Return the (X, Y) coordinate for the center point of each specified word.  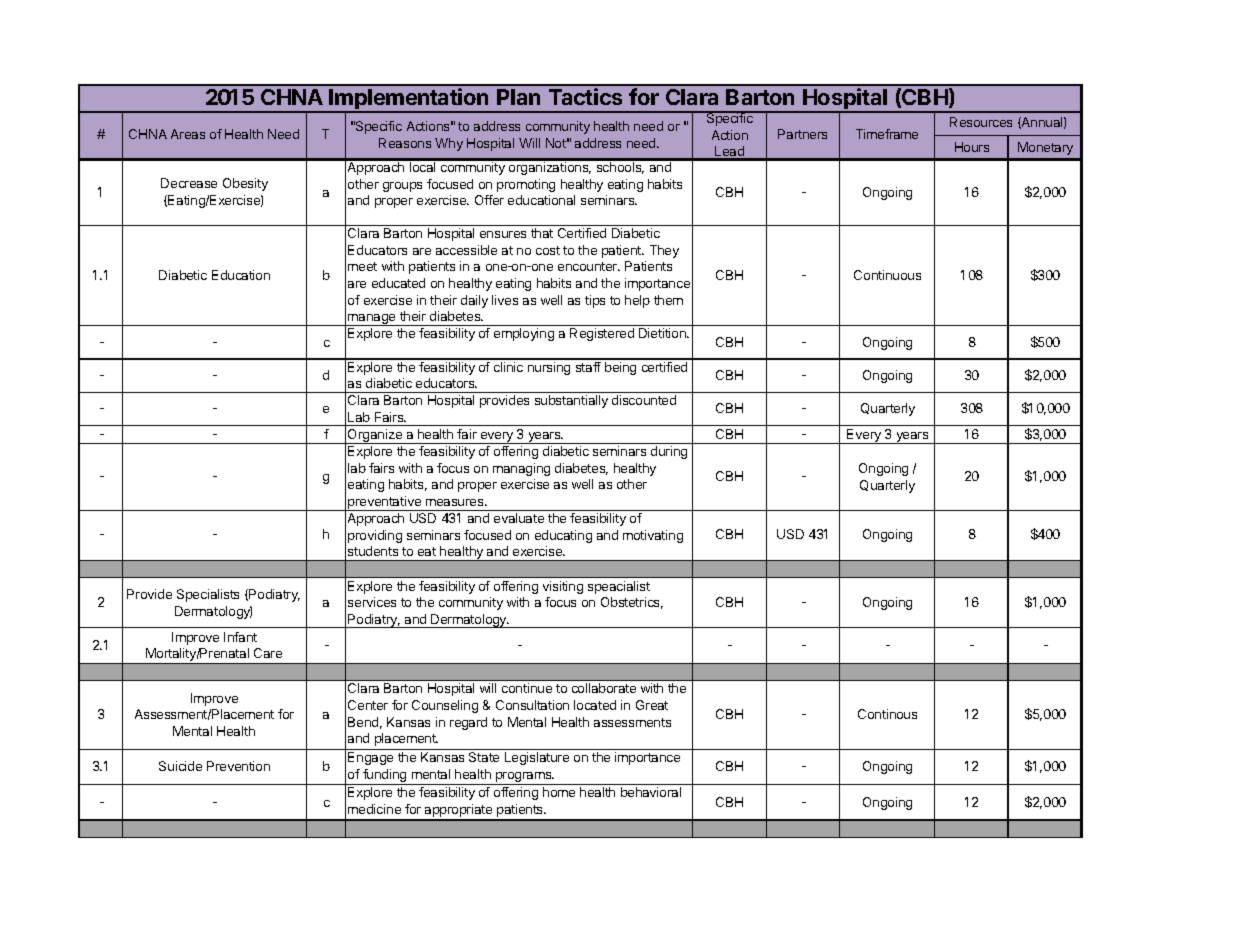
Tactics (585, 96)
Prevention (238, 766)
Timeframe (887, 134)
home (559, 792)
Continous (887, 714)
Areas (188, 134)
